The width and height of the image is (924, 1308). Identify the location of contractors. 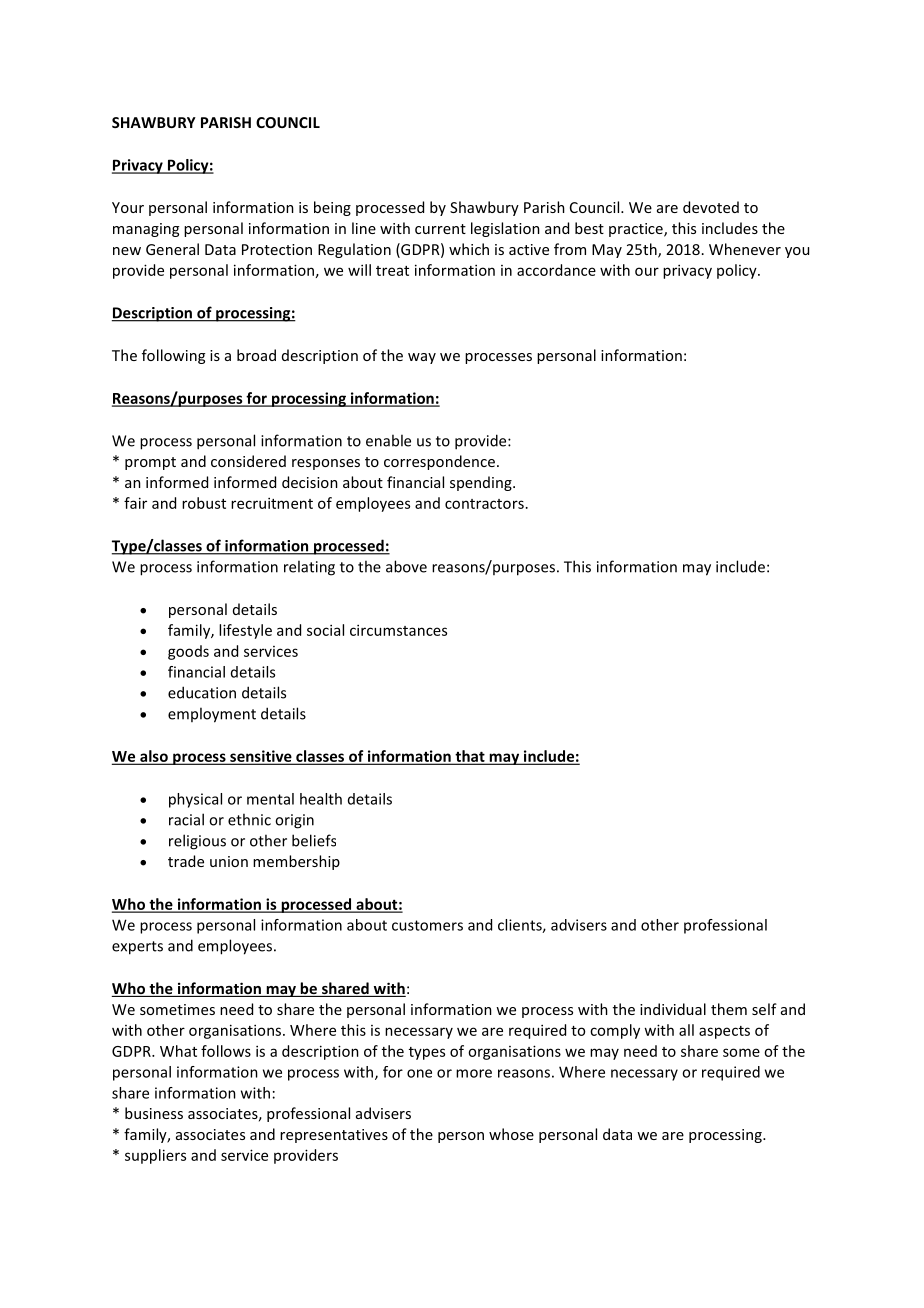
(484, 504).
